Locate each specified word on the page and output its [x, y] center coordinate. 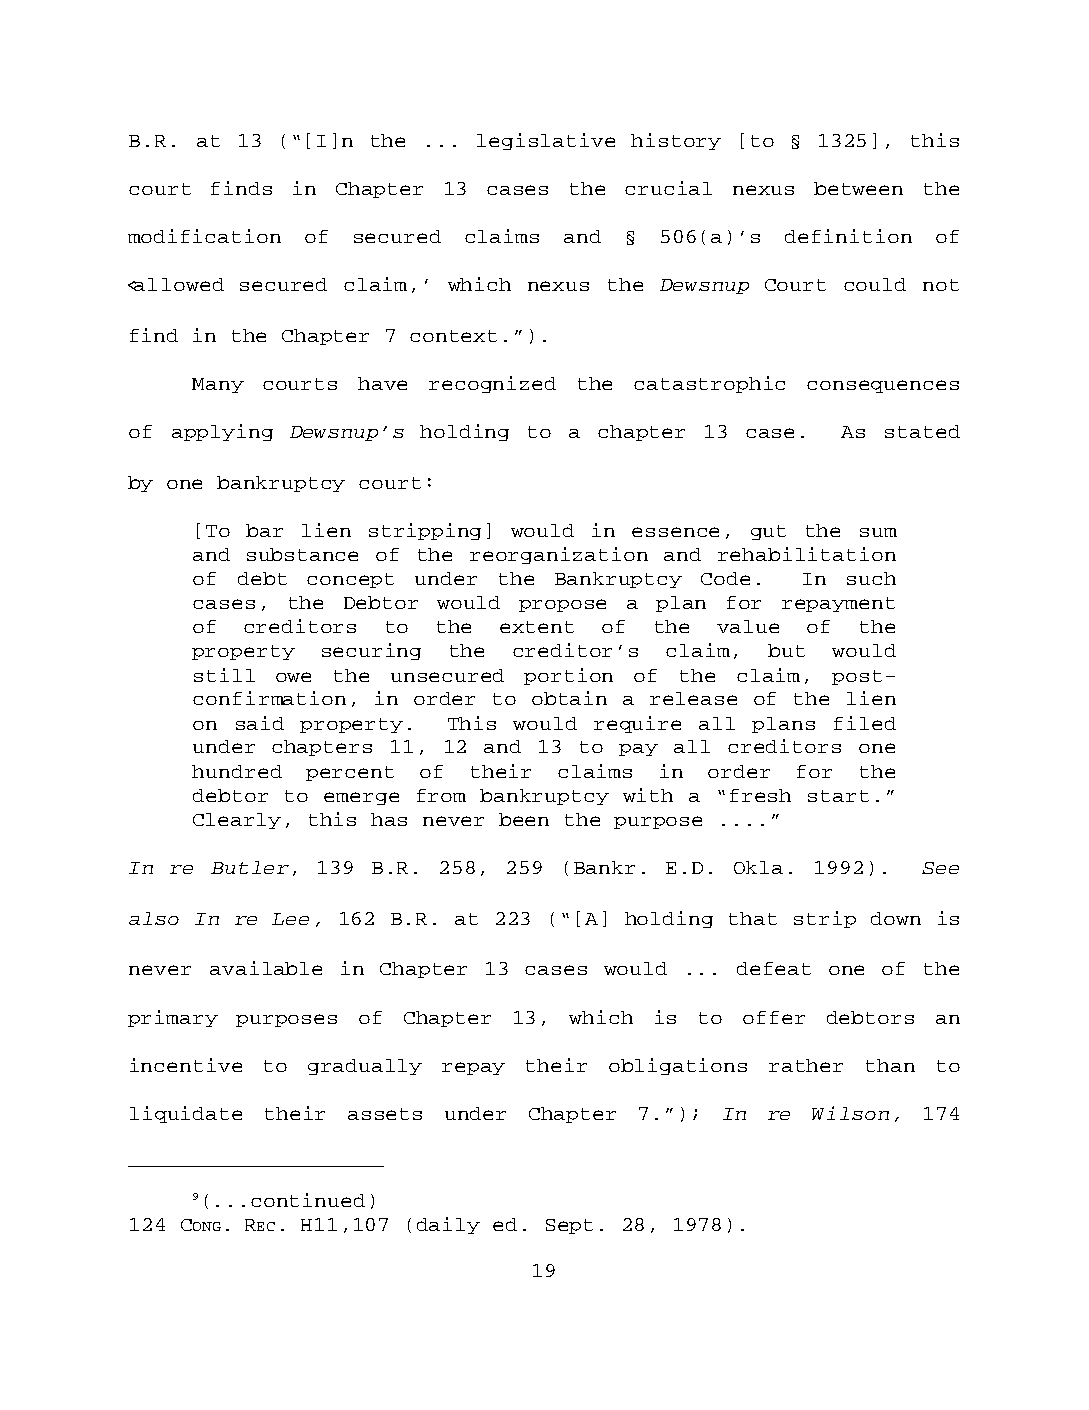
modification [204, 236]
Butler [250, 867]
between [858, 188]
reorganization [559, 555]
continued [308, 1200]
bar [264, 530]
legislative [546, 141]
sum [878, 532]
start [838, 796]
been [524, 819]
